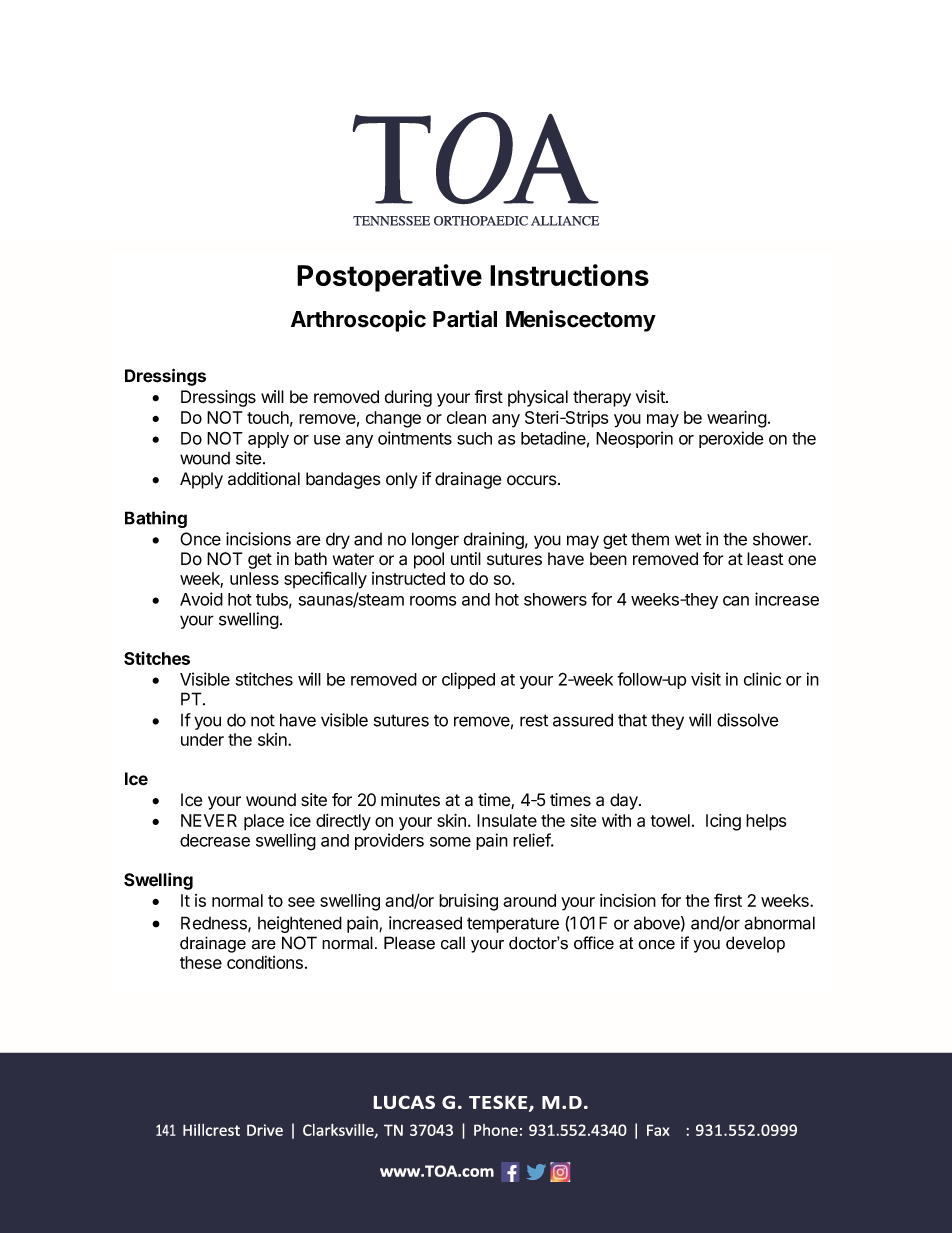 The width and height of the page is (952, 1233). I want to click on temperature, so click(513, 925).
